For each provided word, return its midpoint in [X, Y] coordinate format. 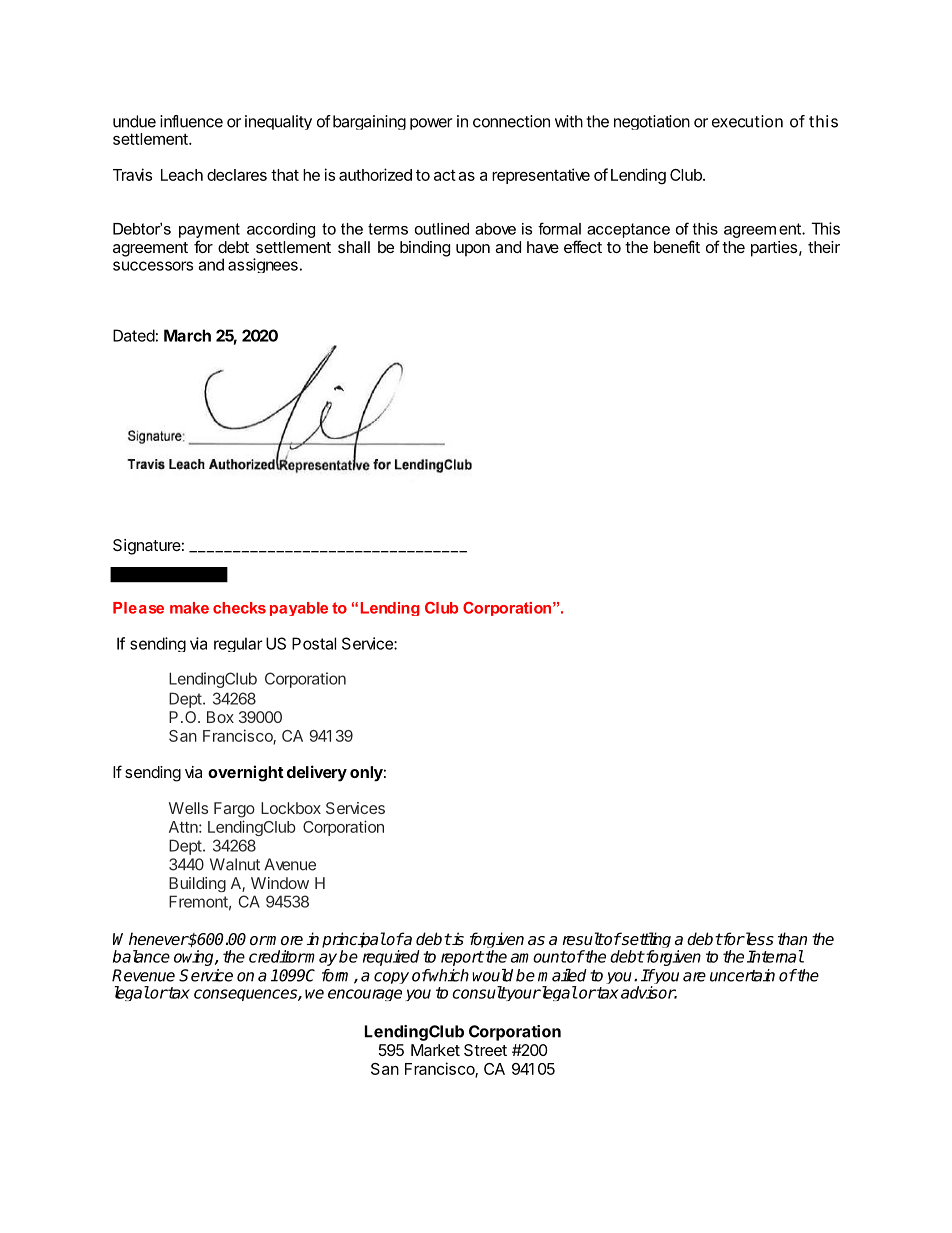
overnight [246, 773]
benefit [677, 246]
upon [473, 250]
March [187, 335]
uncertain [742, 975]
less [758, 939]
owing [195, 958]
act [445, 175]
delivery [317, 773]
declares [237, 175]
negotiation [652, 122]
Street [485, 1050]
